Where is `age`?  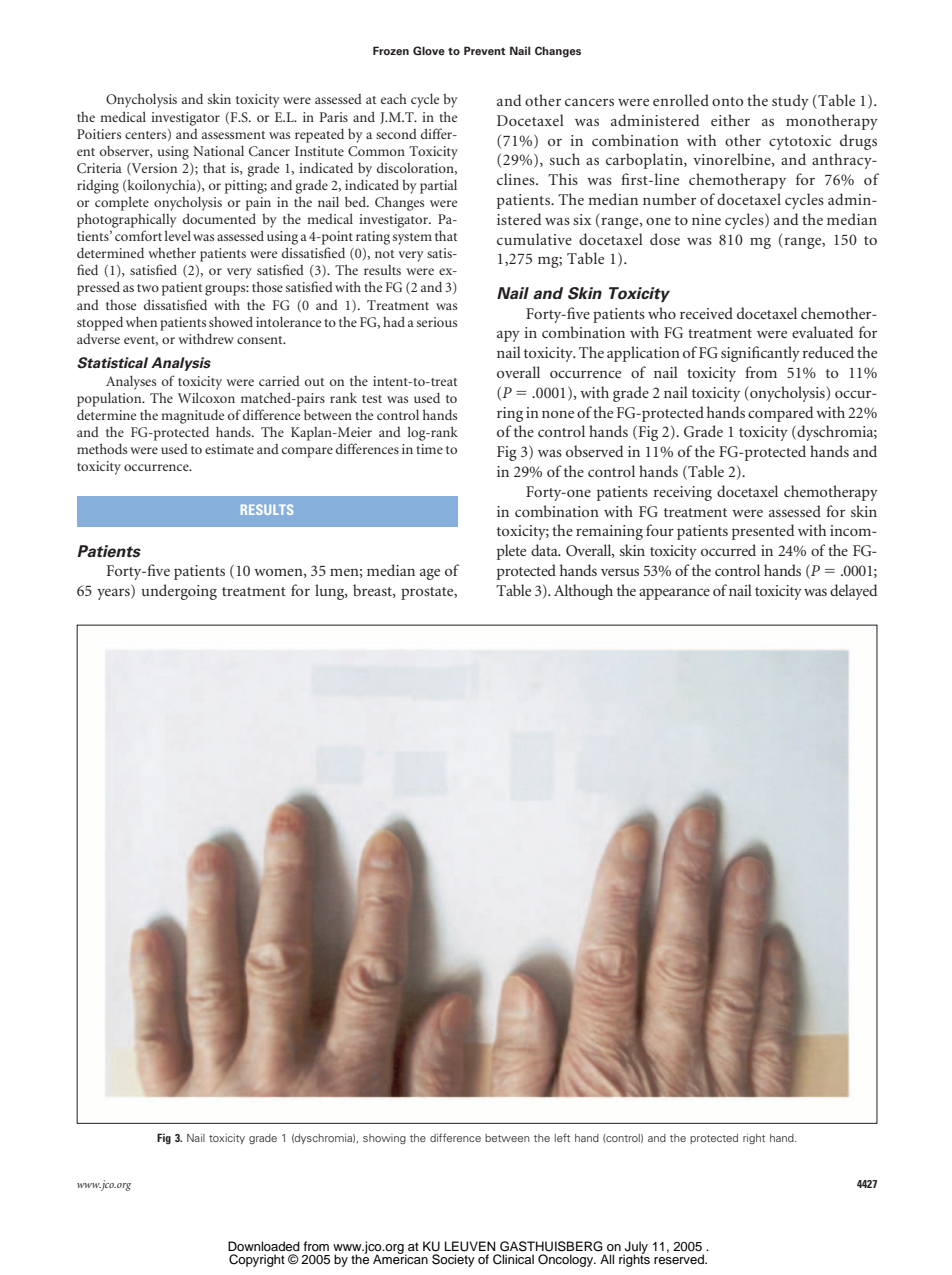 age is located at coordinates (430, 574).
